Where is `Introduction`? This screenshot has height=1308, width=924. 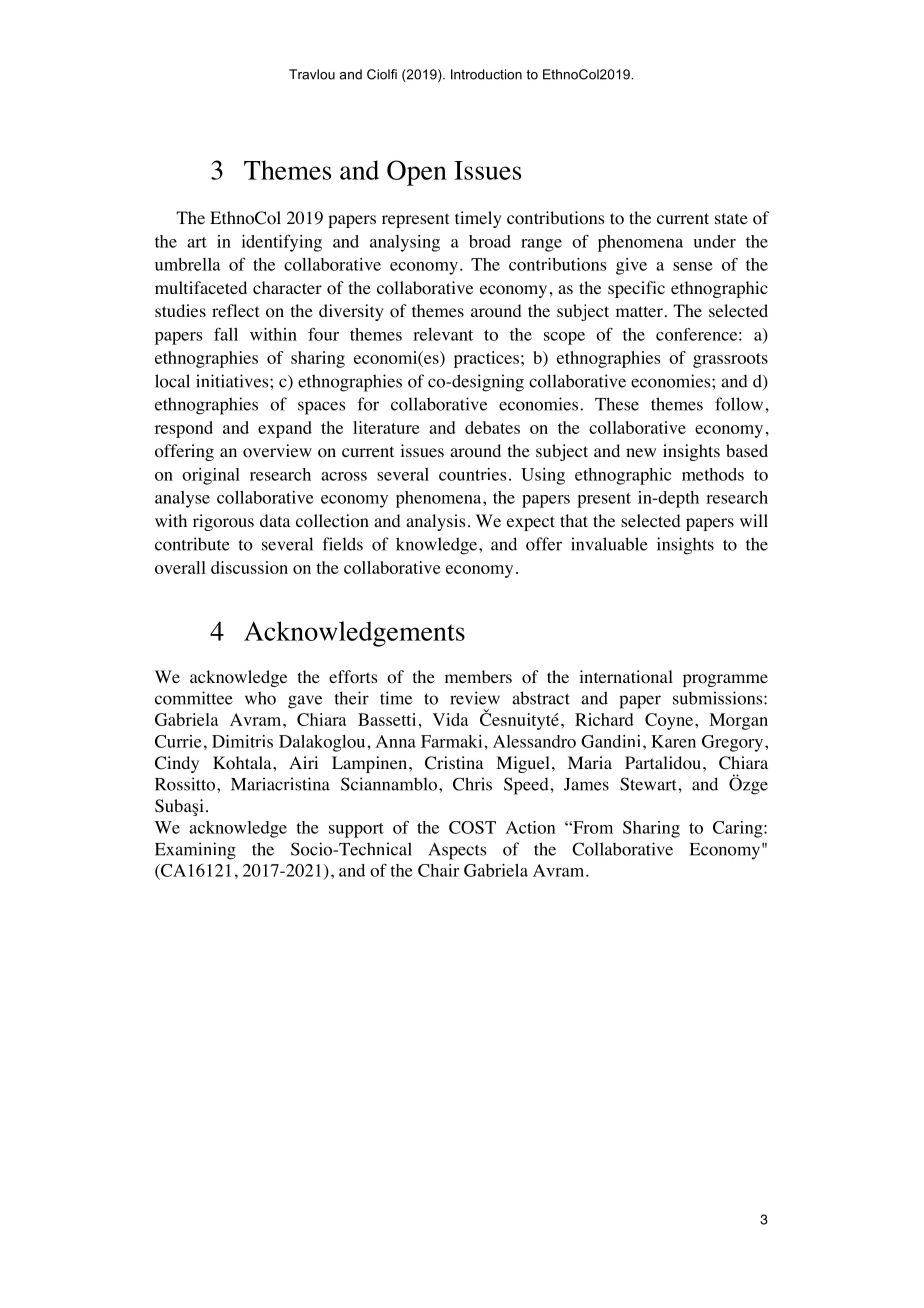
Introduction is located at coordinates (486, 74).
